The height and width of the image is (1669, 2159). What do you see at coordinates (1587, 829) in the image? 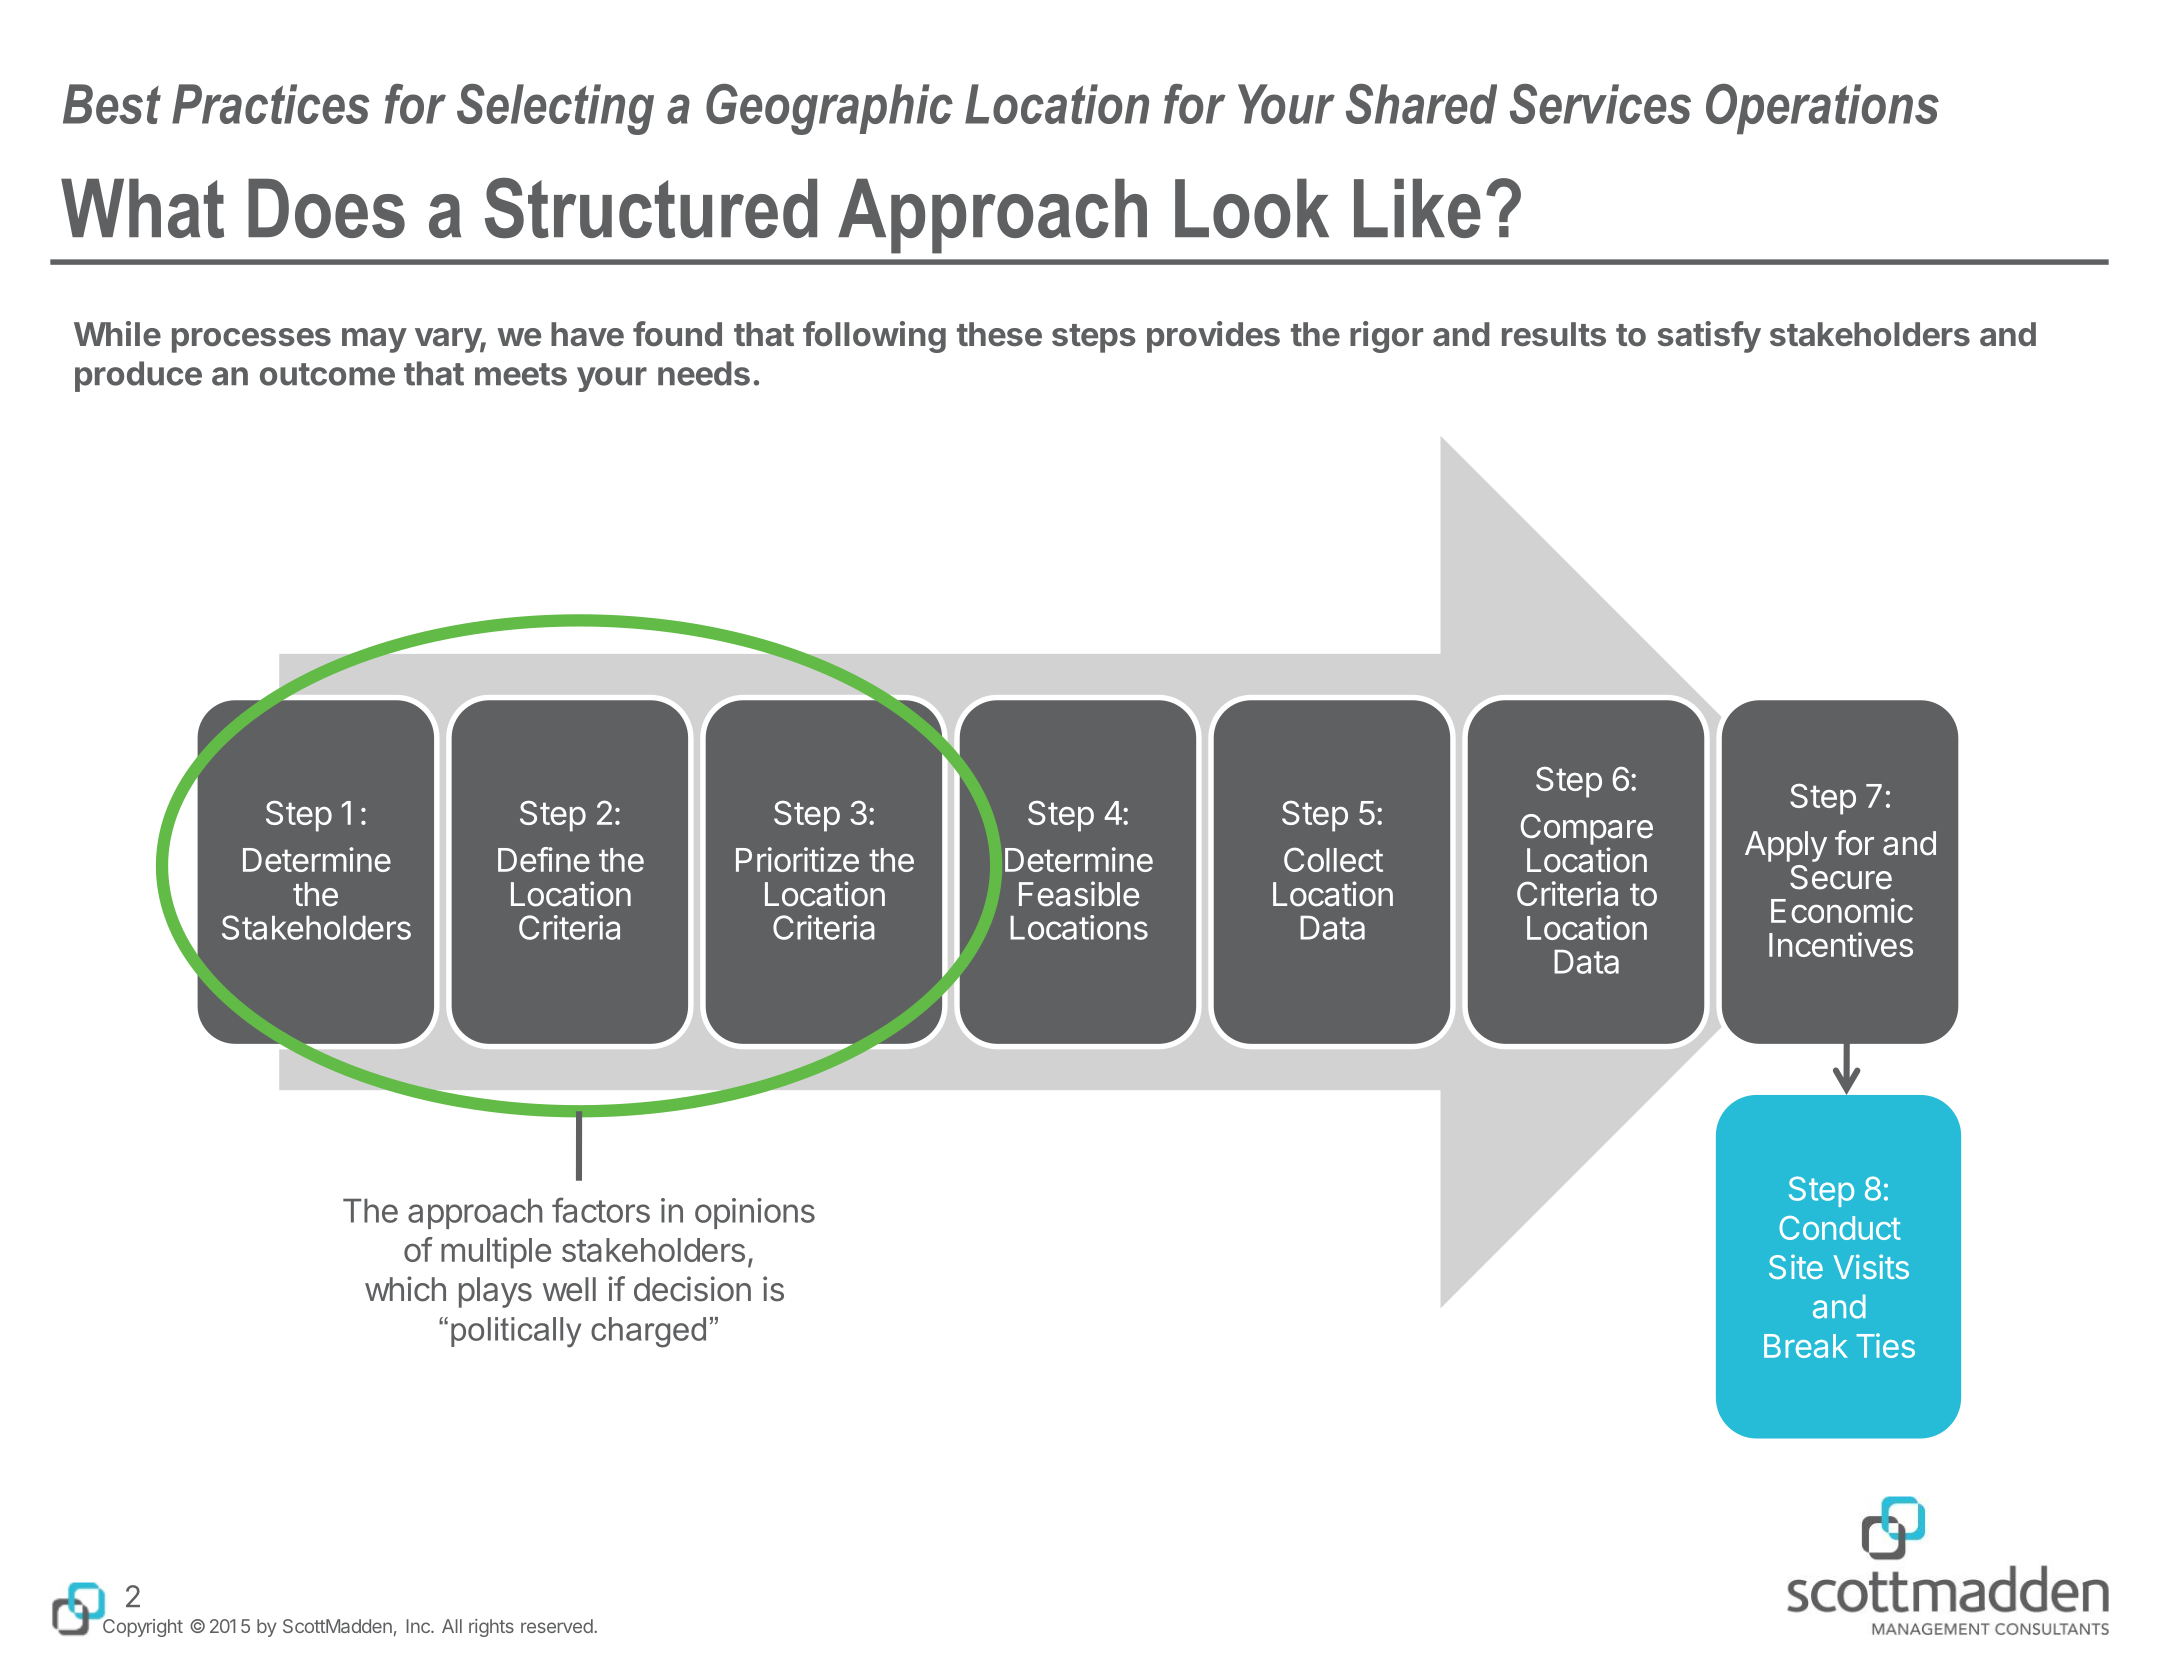
I see `Compare` at bounding box center [1587, 829].
